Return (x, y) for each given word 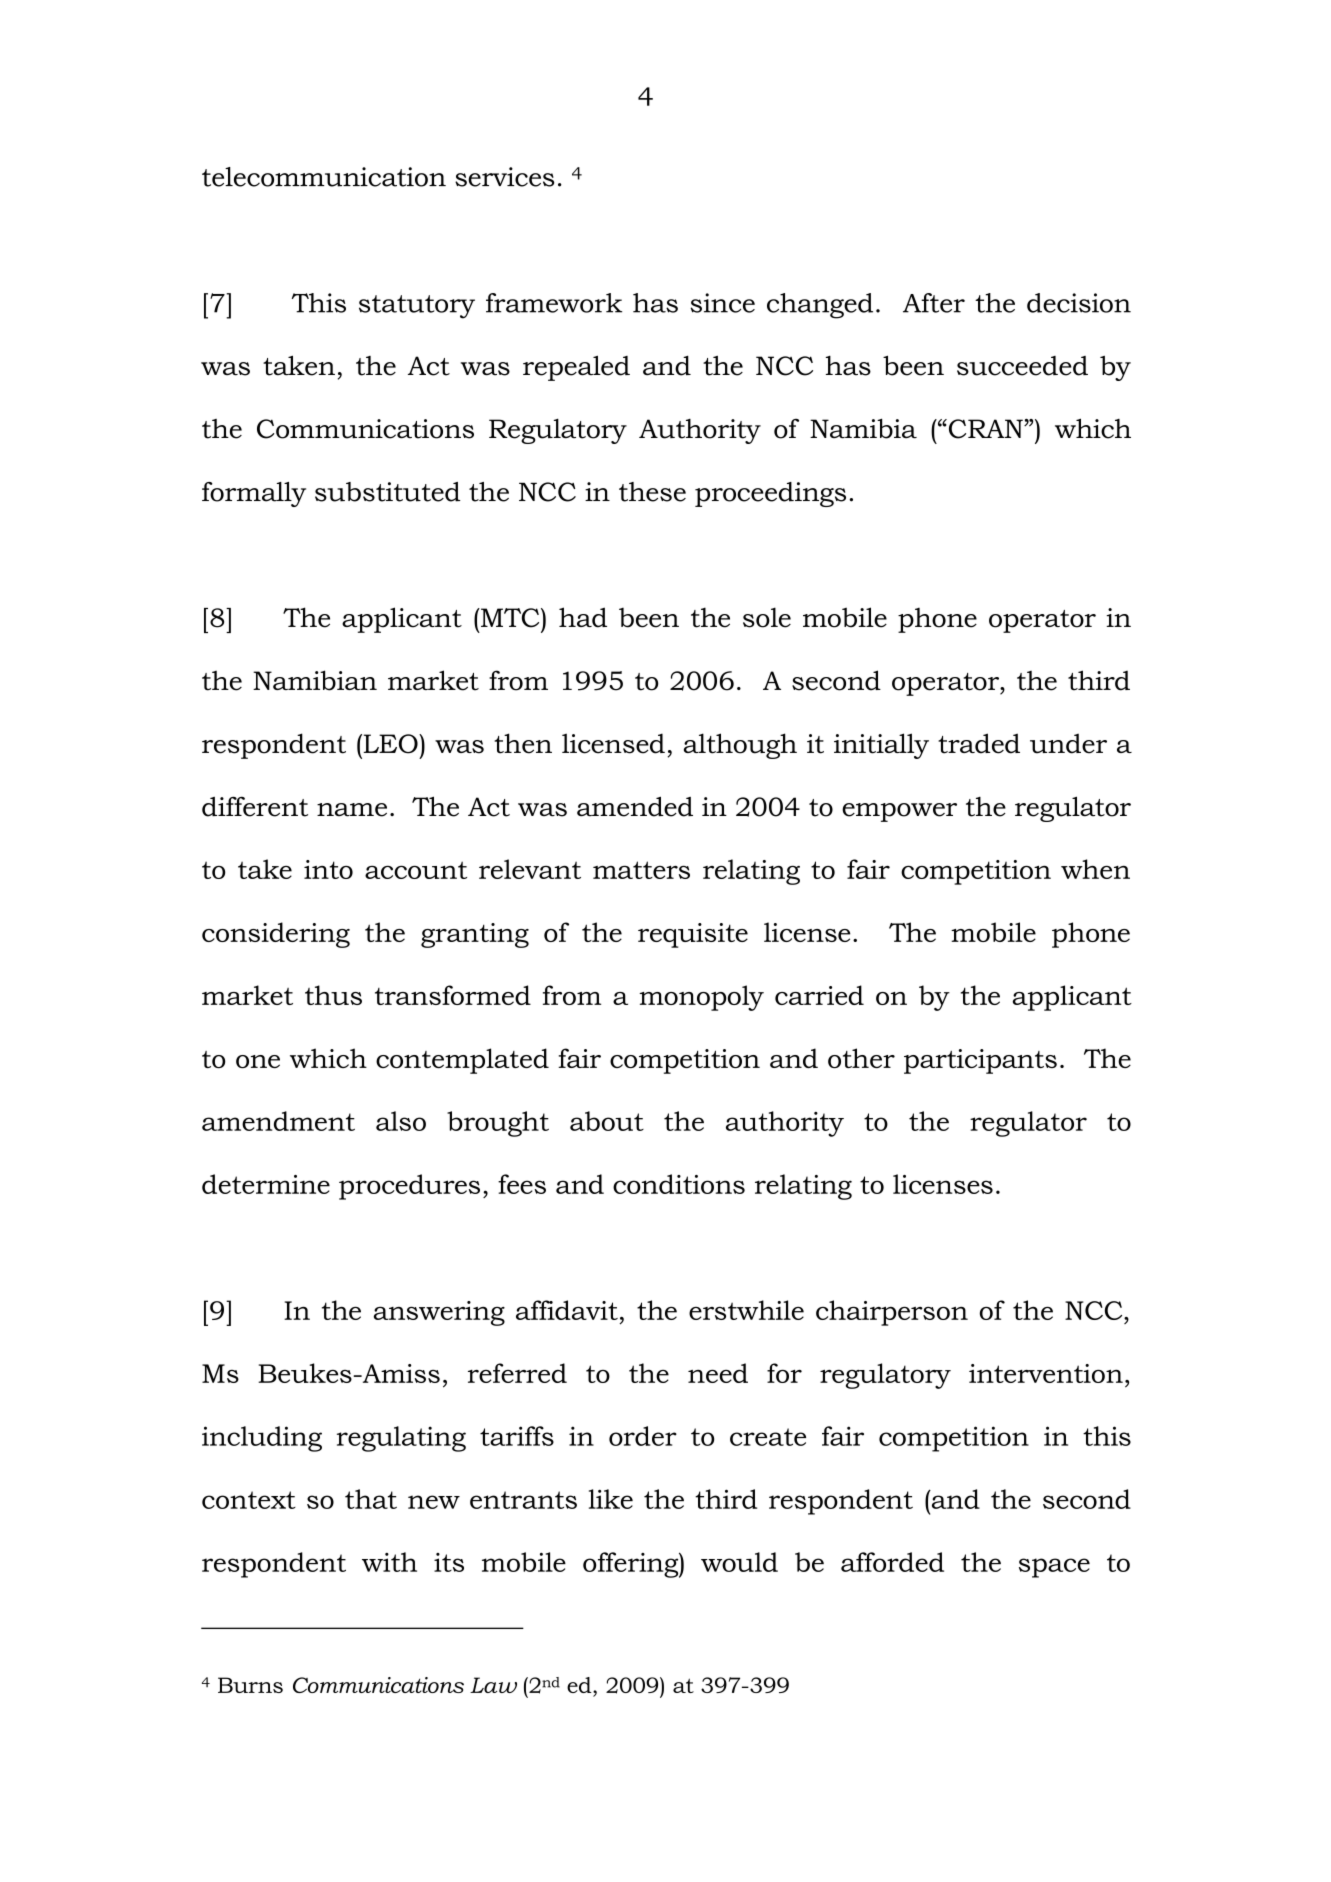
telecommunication (324, 177)
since (722, 303)
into (328, 869)
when (1095, 869)
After (934, 303)
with (389, 1562)
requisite (693, 935)
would (739, 1562)
